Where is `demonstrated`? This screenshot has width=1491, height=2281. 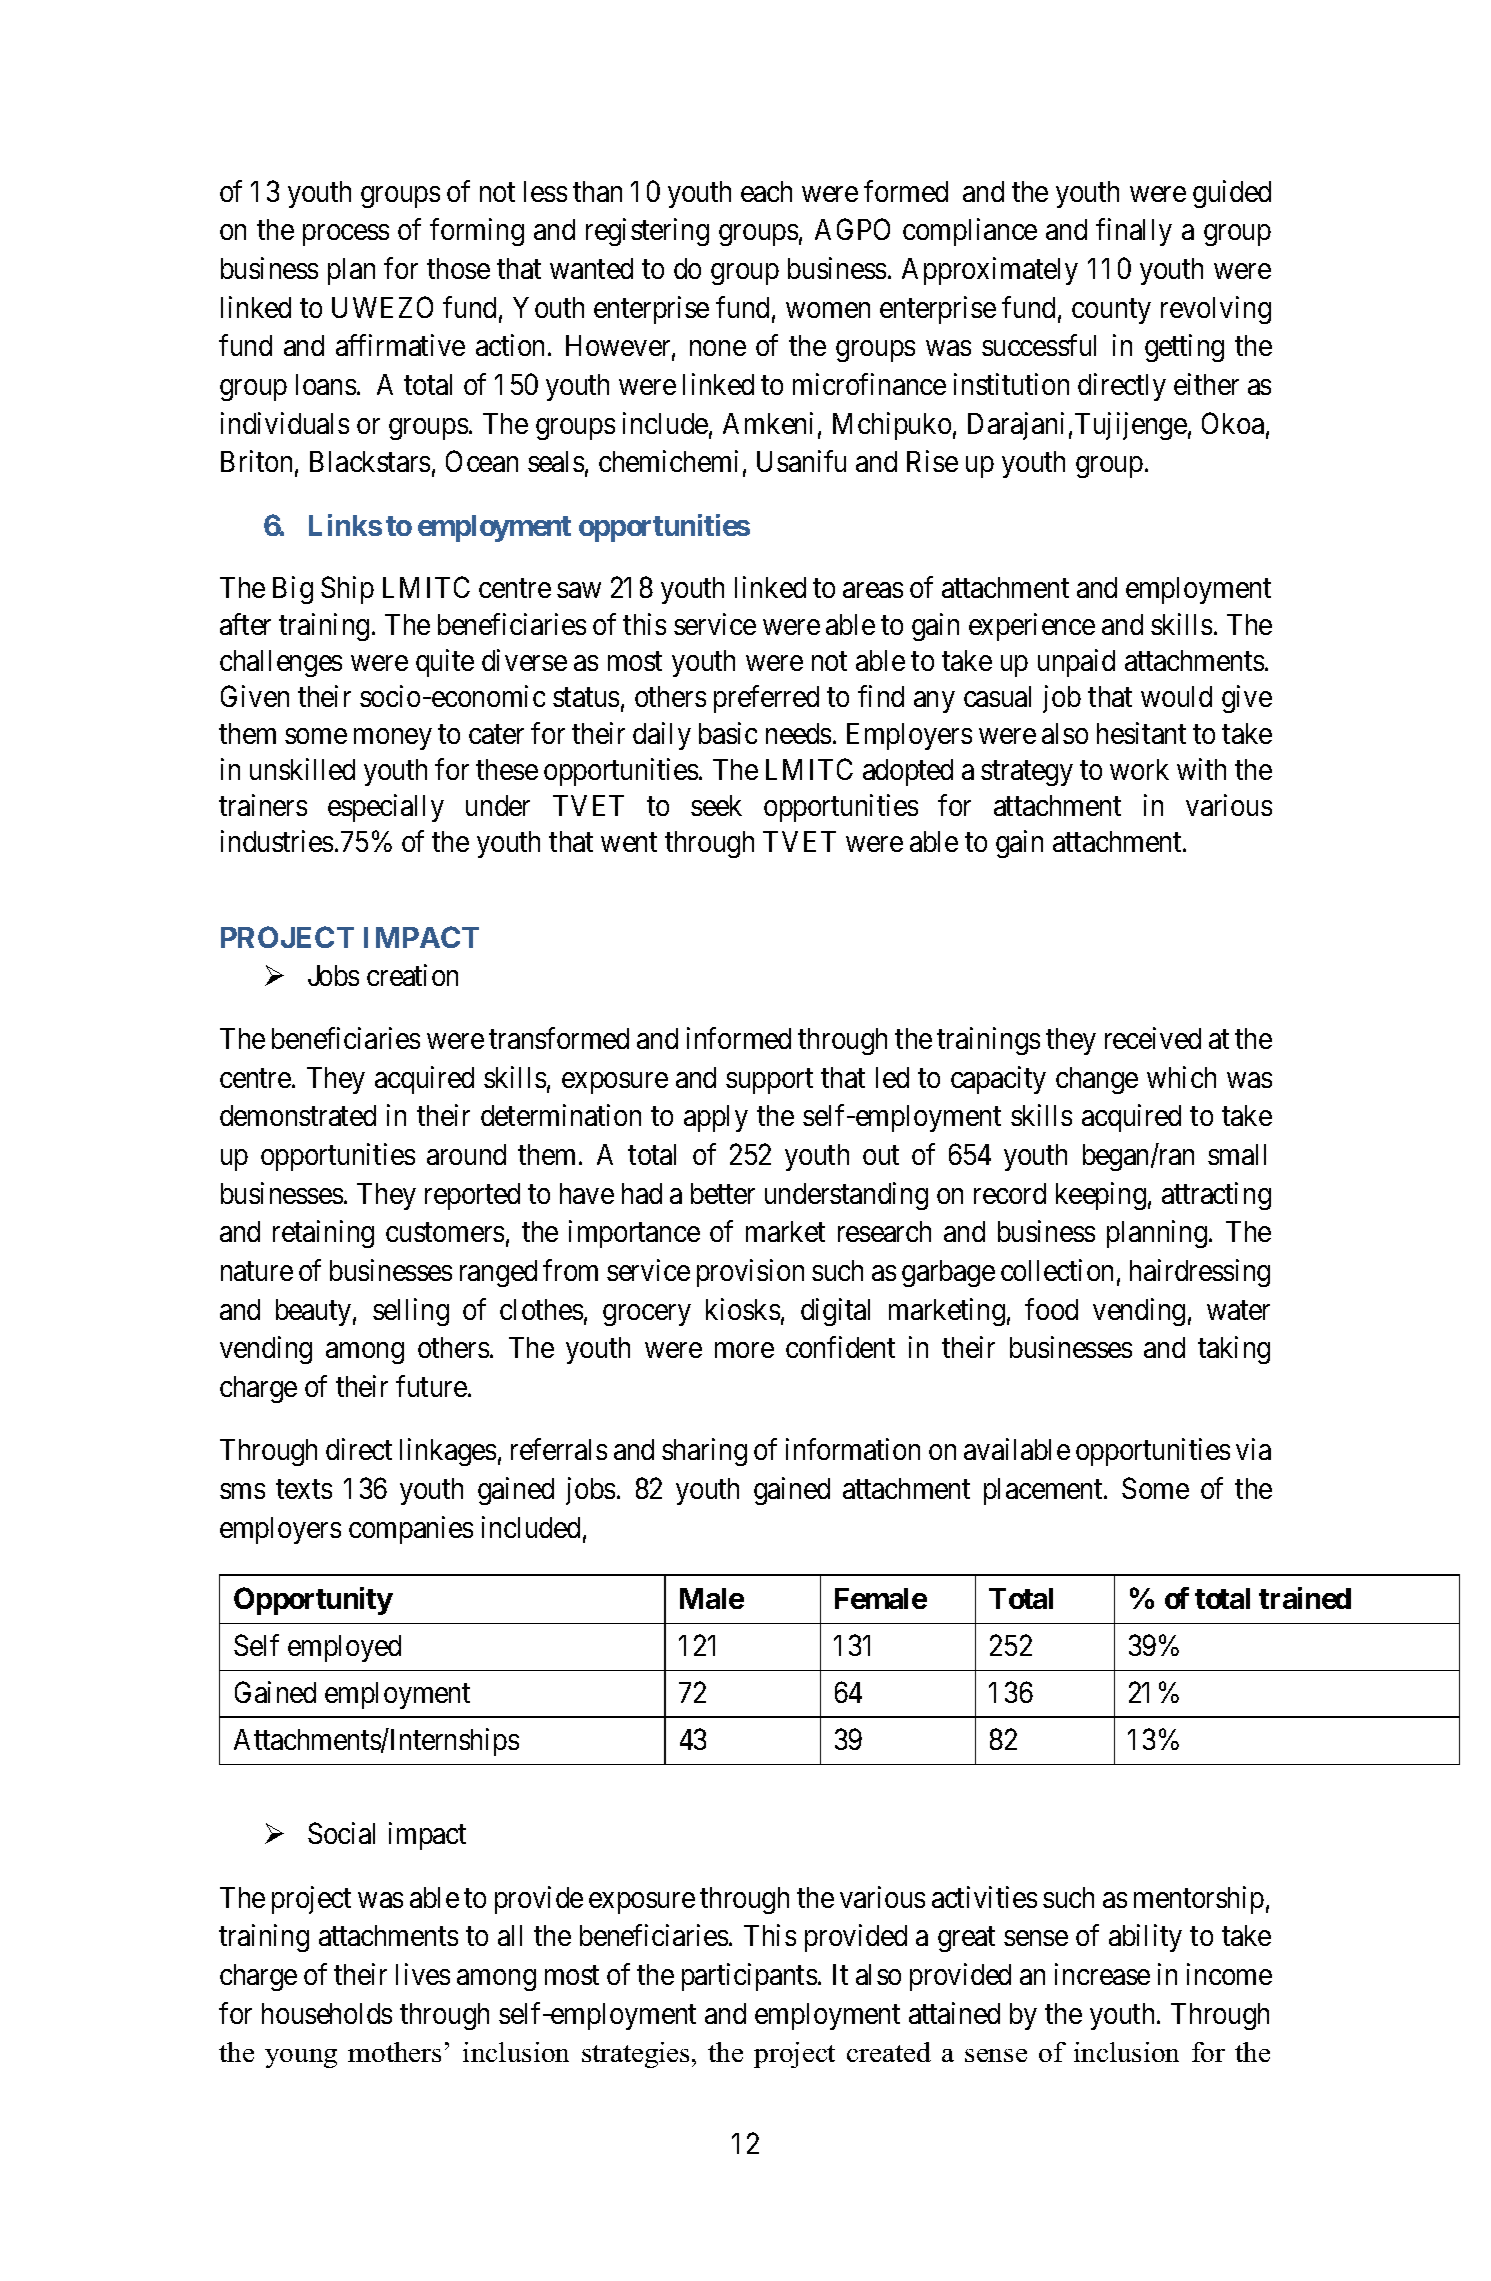
demonstrated is located at coordinates (298, 1115).
